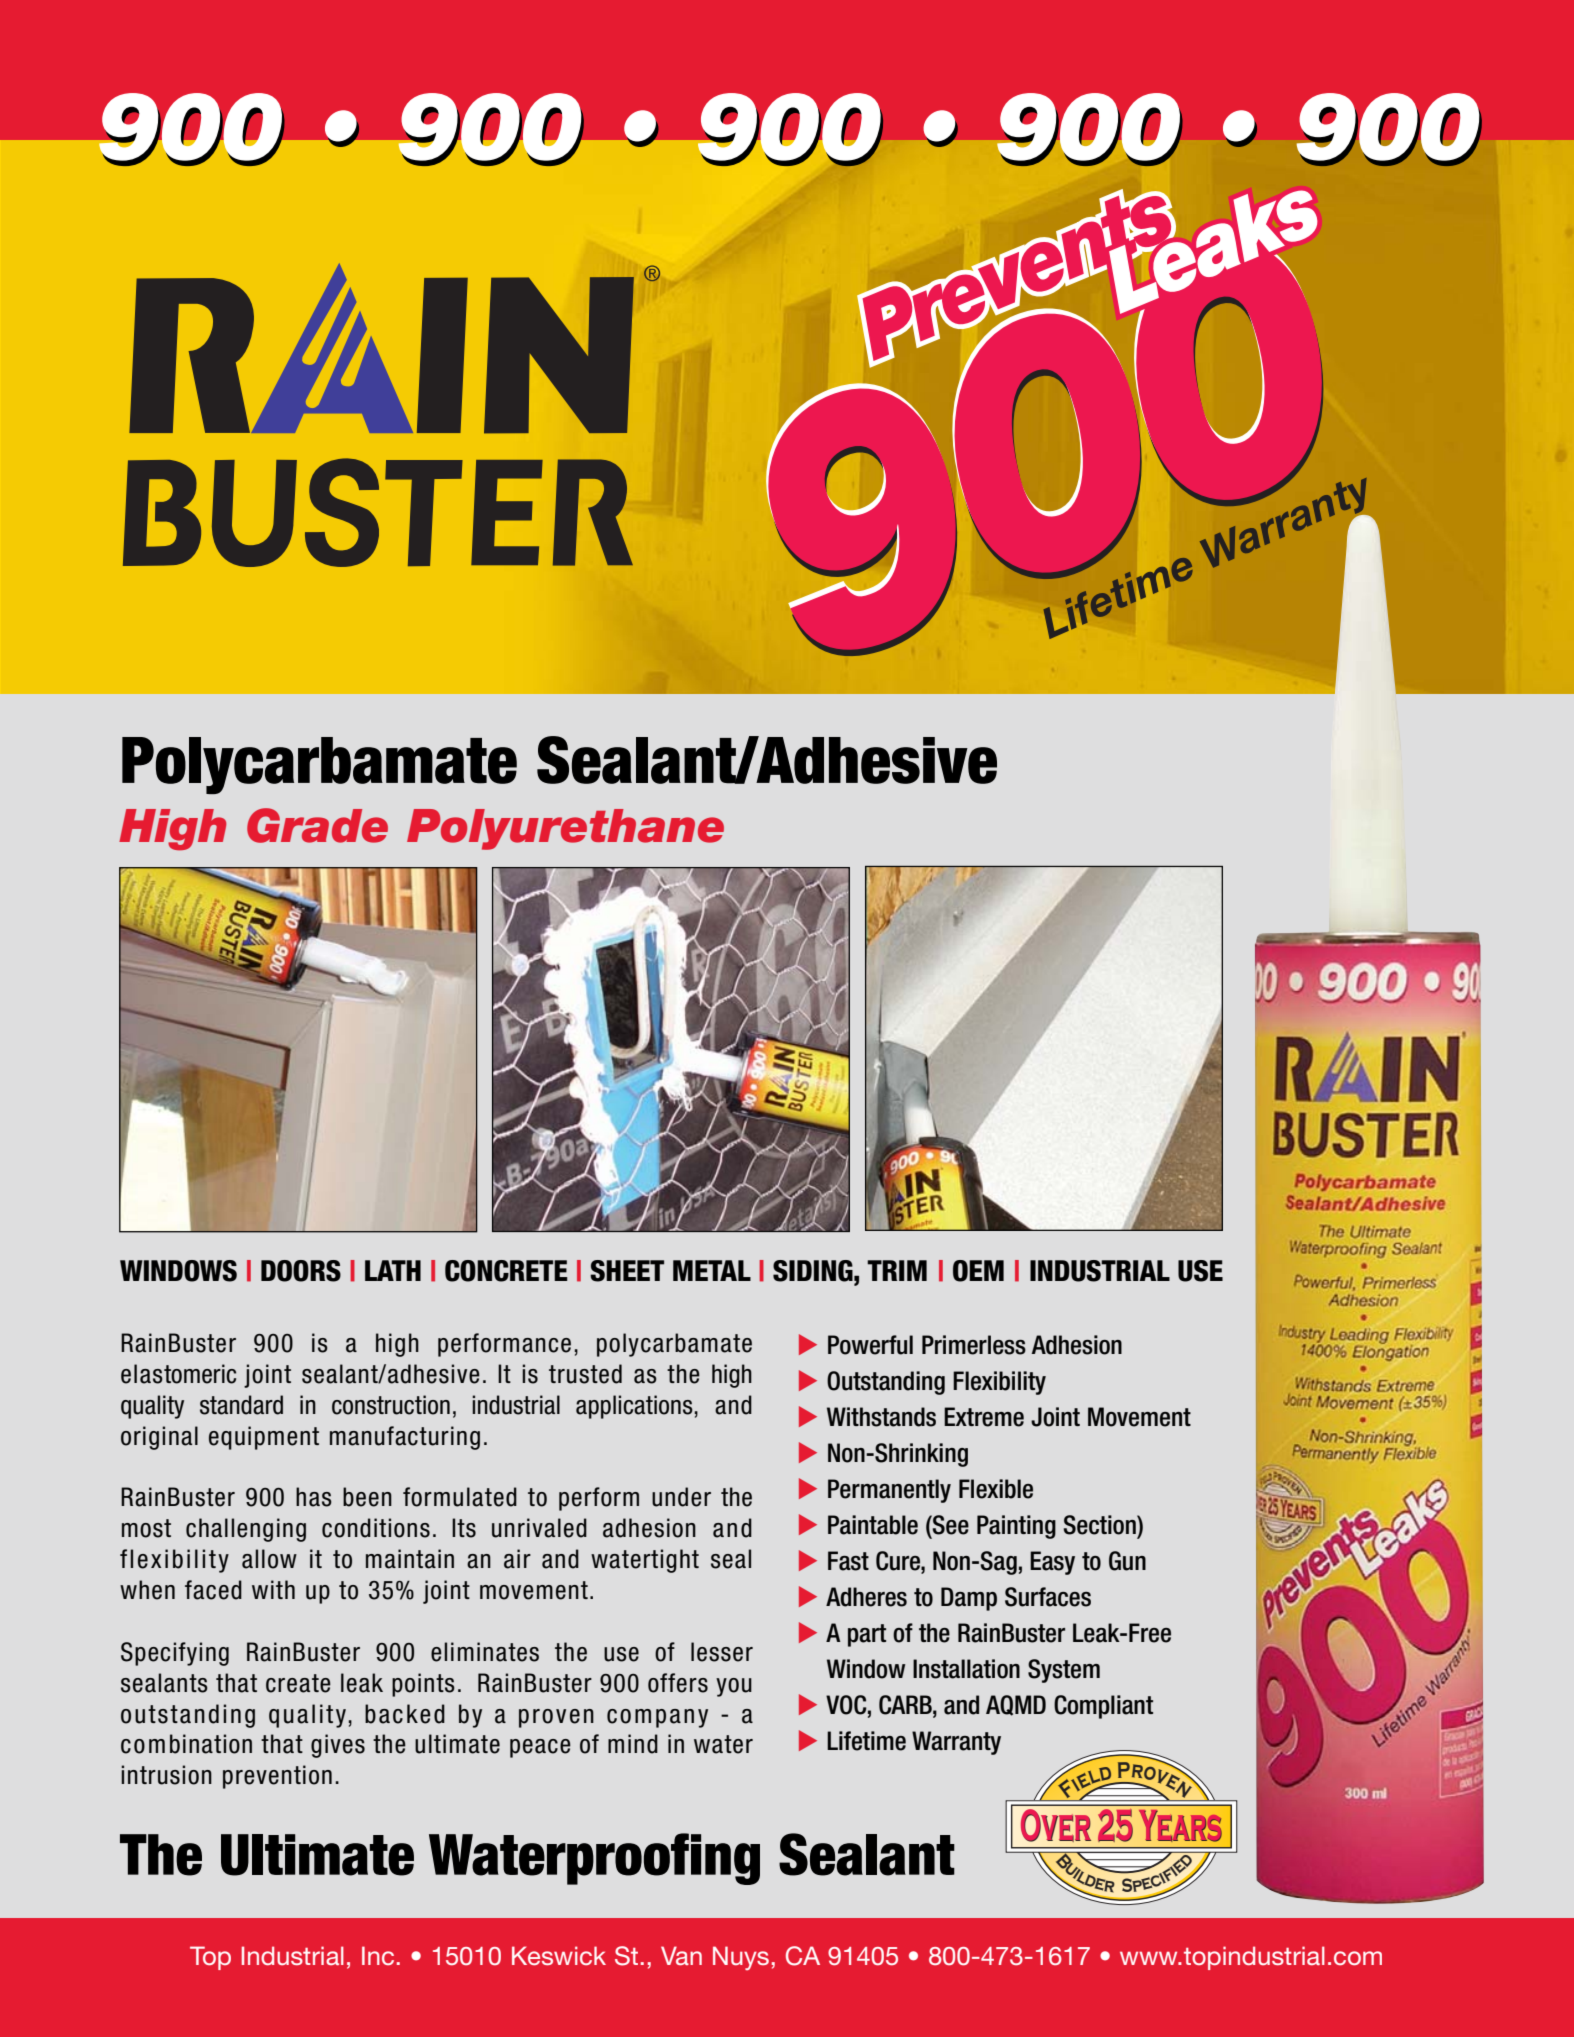 The width and height of the page is (1574, 2037). What do you see at coordinates (627, 1271) in the page?
I see `SHEET` at bounding box center [627, 1271].
